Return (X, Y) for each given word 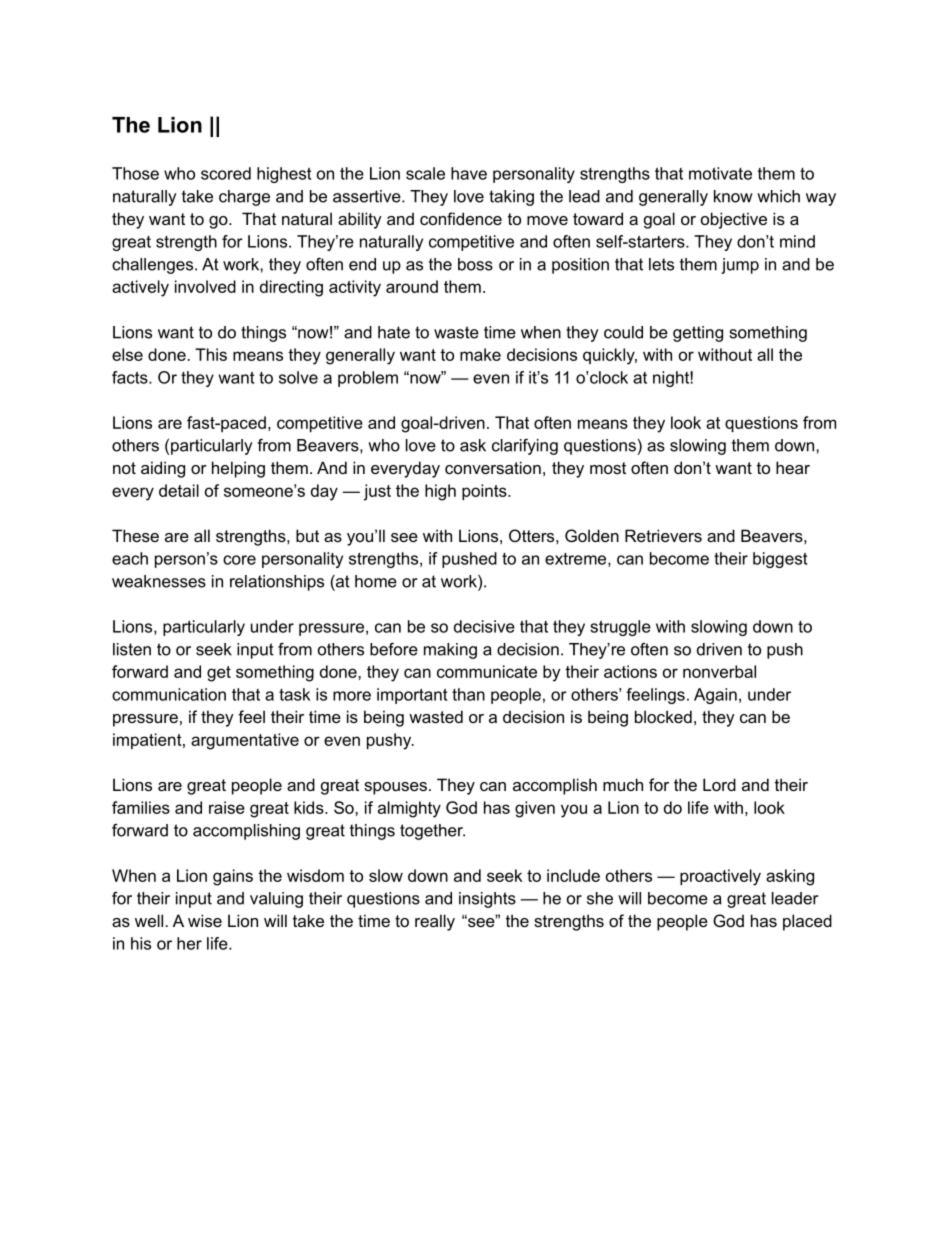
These (135, 535)
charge (244, 198)
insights (487, 900)
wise (205, 920)
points (485, 492)
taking (511, 198)
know (733, 196)
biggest (780, 560)
